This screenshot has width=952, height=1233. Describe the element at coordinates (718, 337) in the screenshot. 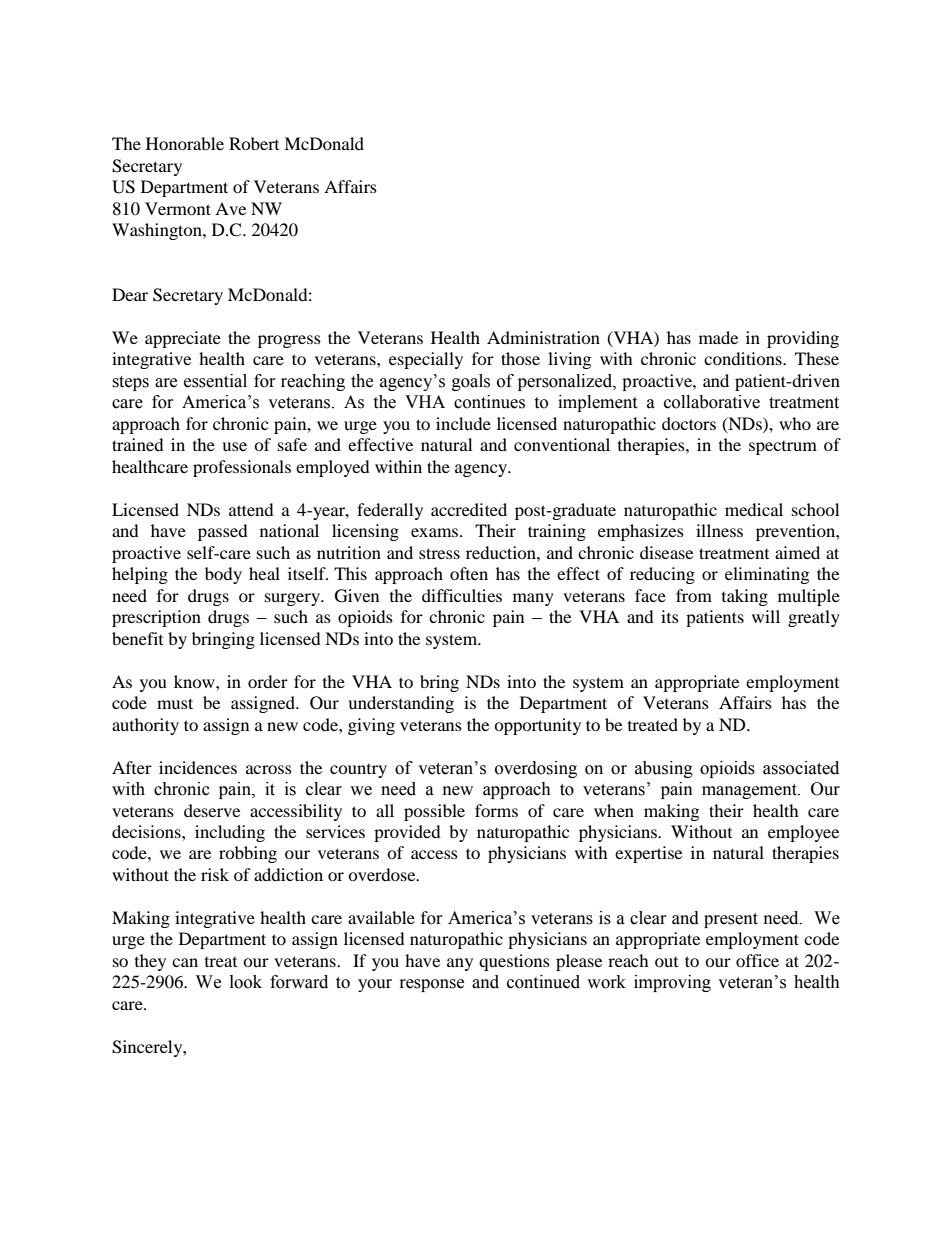

I see `made` at that location.
